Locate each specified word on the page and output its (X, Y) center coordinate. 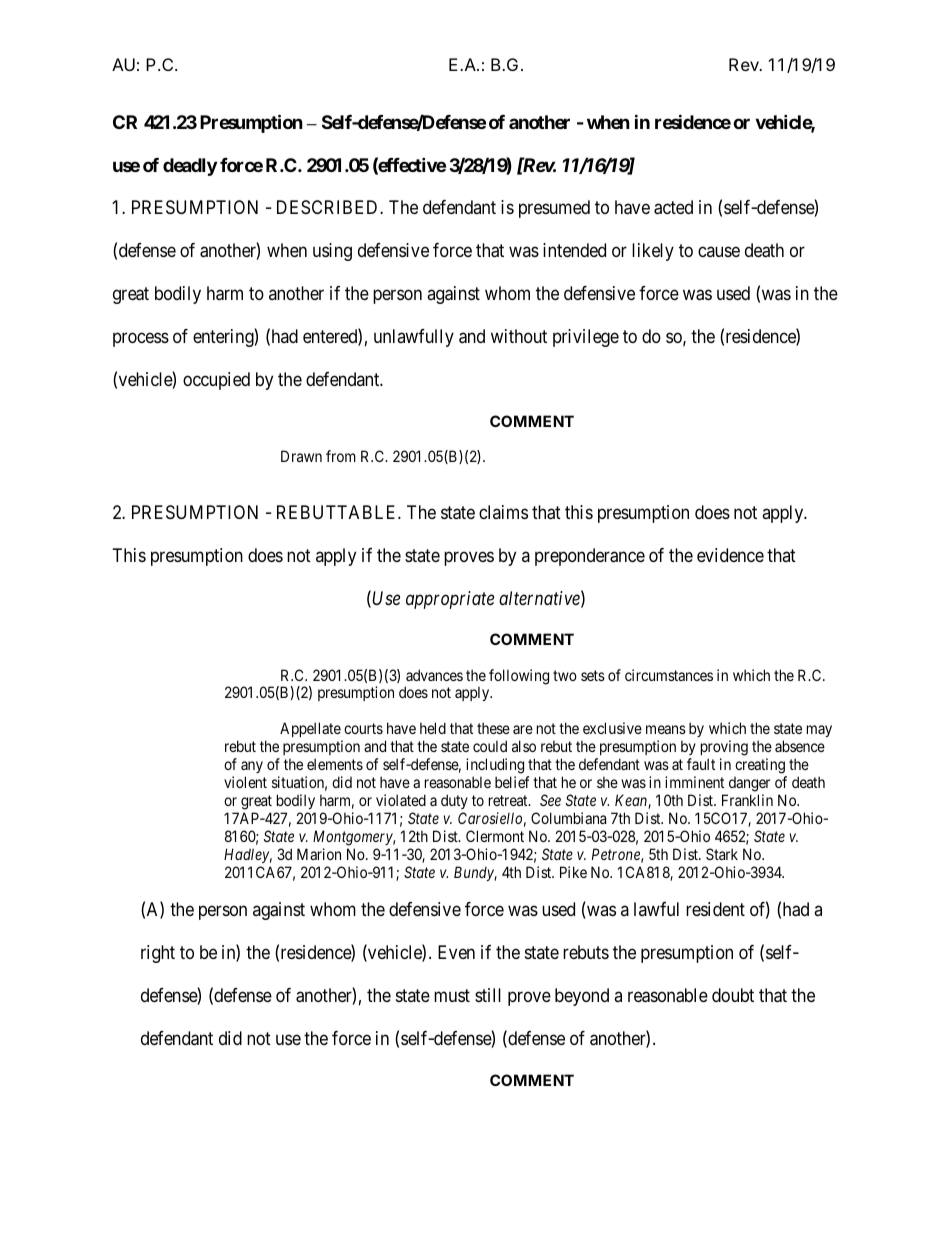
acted (673, 207)
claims (503, 512)
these (493, 728)
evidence (730, 555)
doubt (733, 995)
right (158, 954)
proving (724, 749)
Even (456, 952)
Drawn (301, 456)
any (252, 769)
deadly (190, 167)
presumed (554, 209)
